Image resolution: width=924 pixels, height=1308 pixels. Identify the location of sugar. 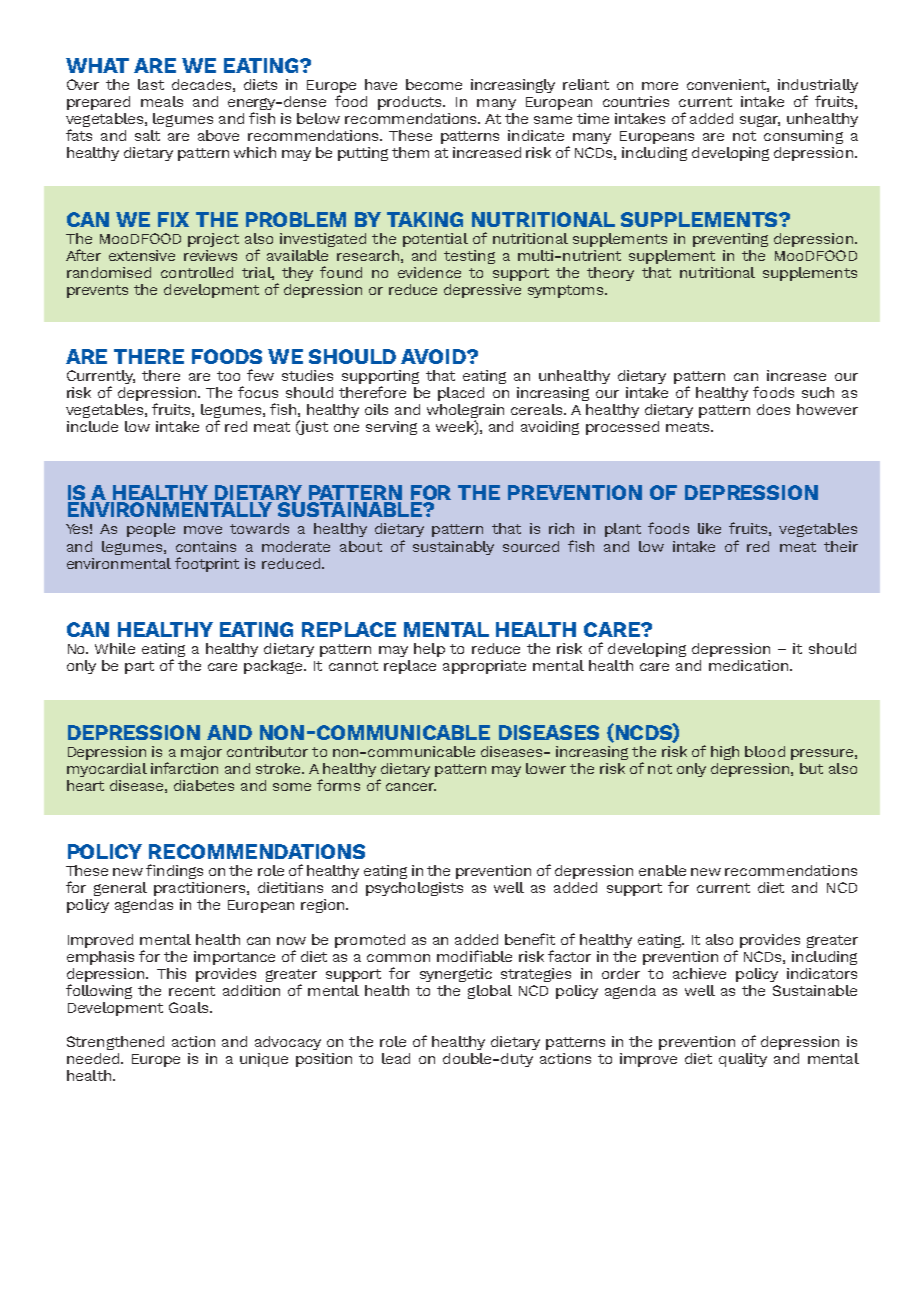
(760, 121).
